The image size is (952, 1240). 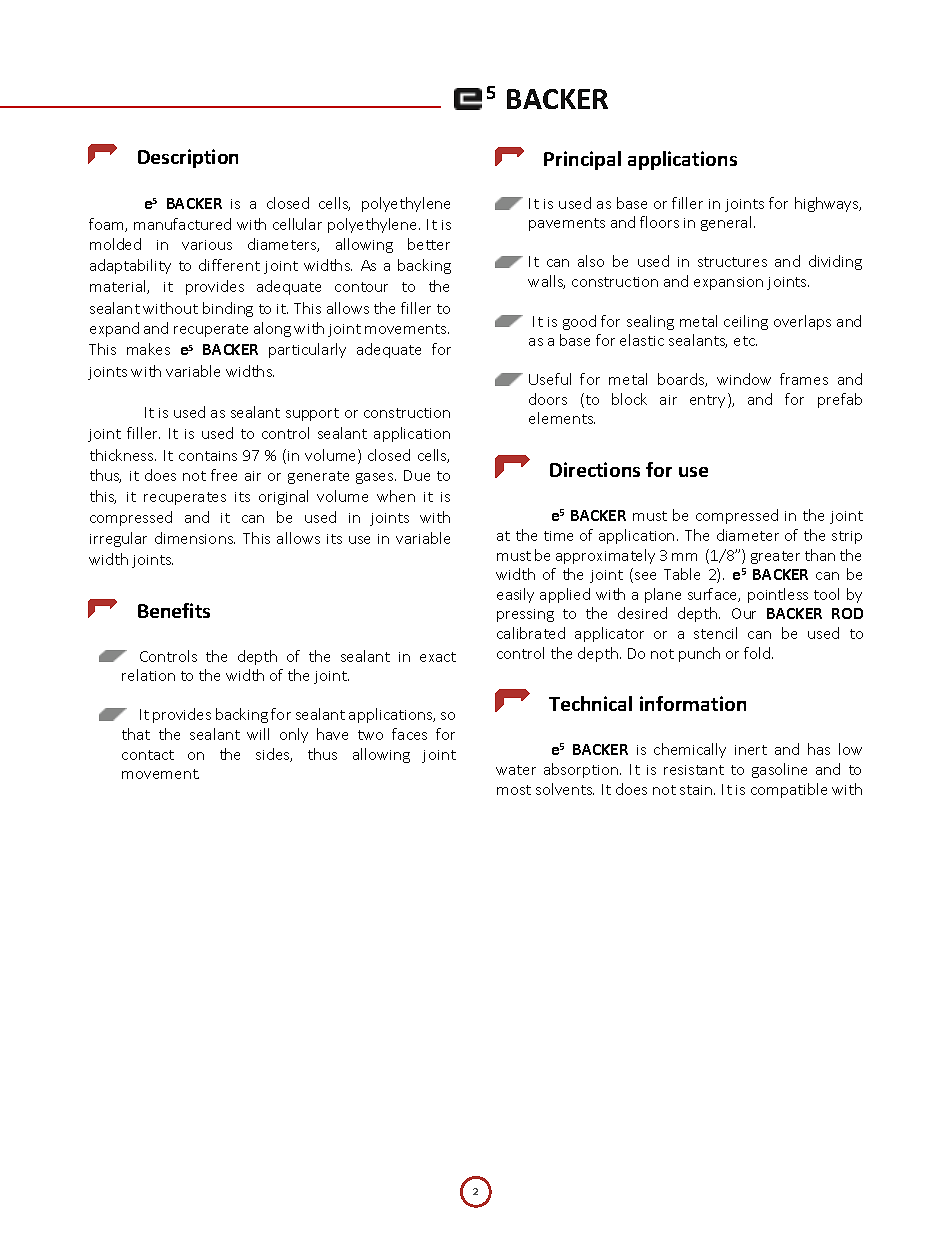 I want to click on makes, so click(x=148, y=349).
